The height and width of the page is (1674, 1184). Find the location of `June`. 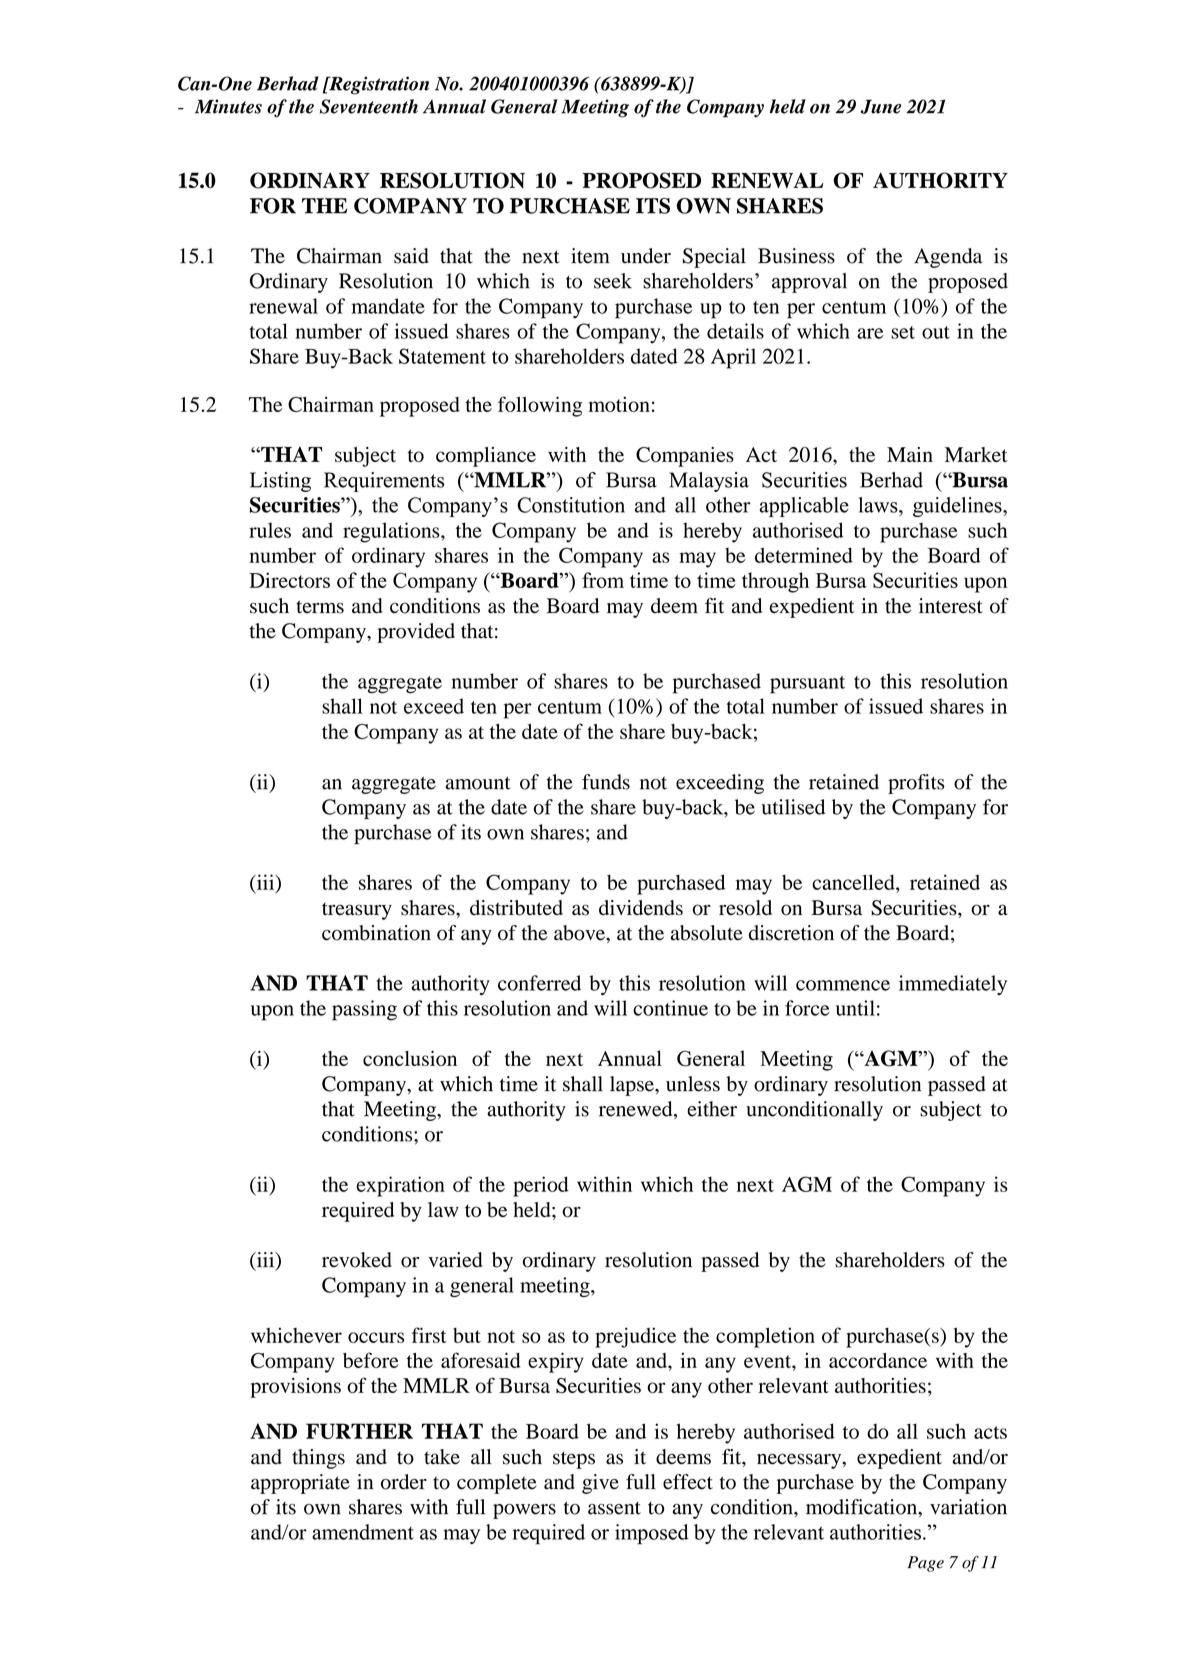

June is located at coordinates (881, 106).
